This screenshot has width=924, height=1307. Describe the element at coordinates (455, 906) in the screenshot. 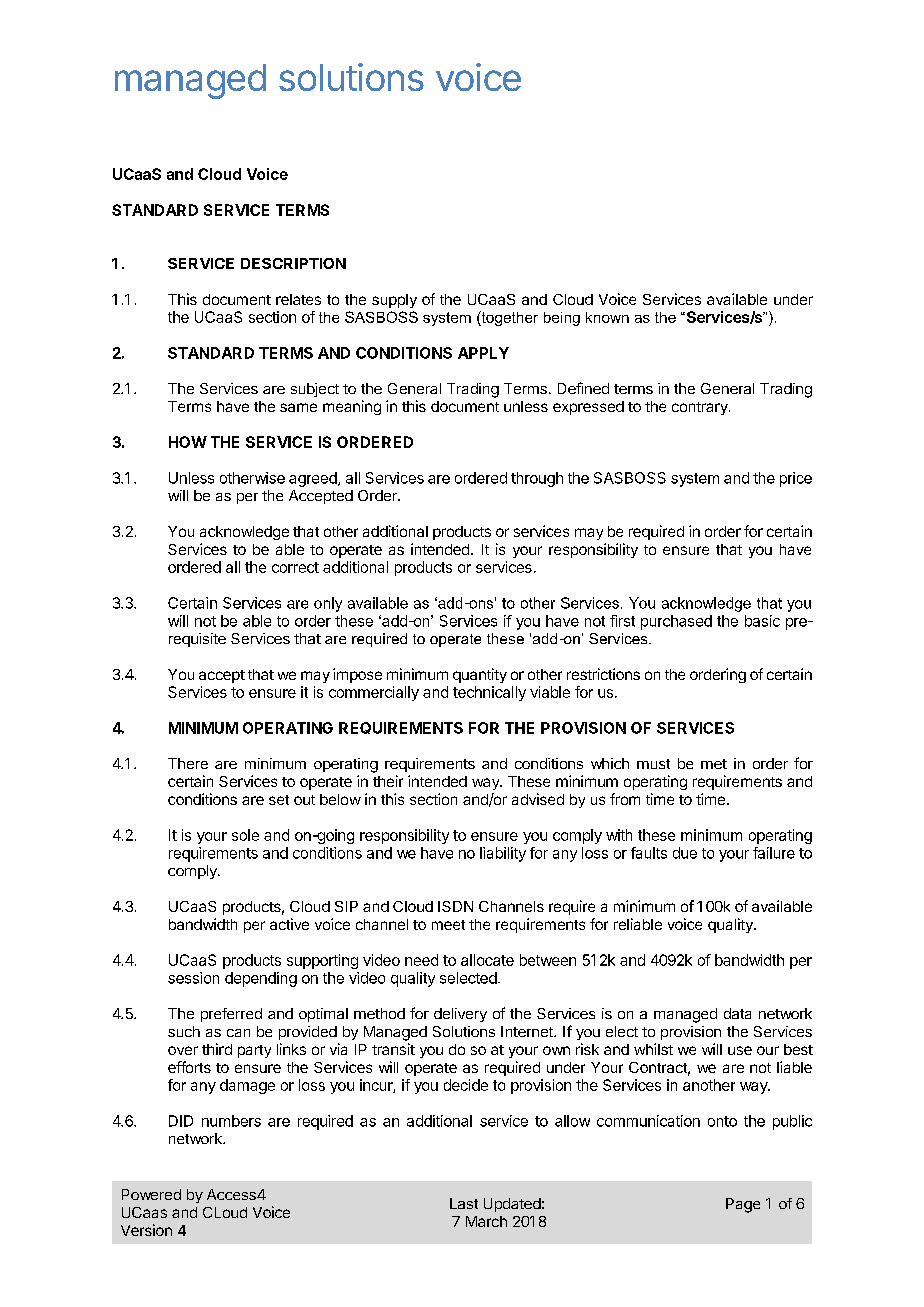

I see `ISDN` at that location.
